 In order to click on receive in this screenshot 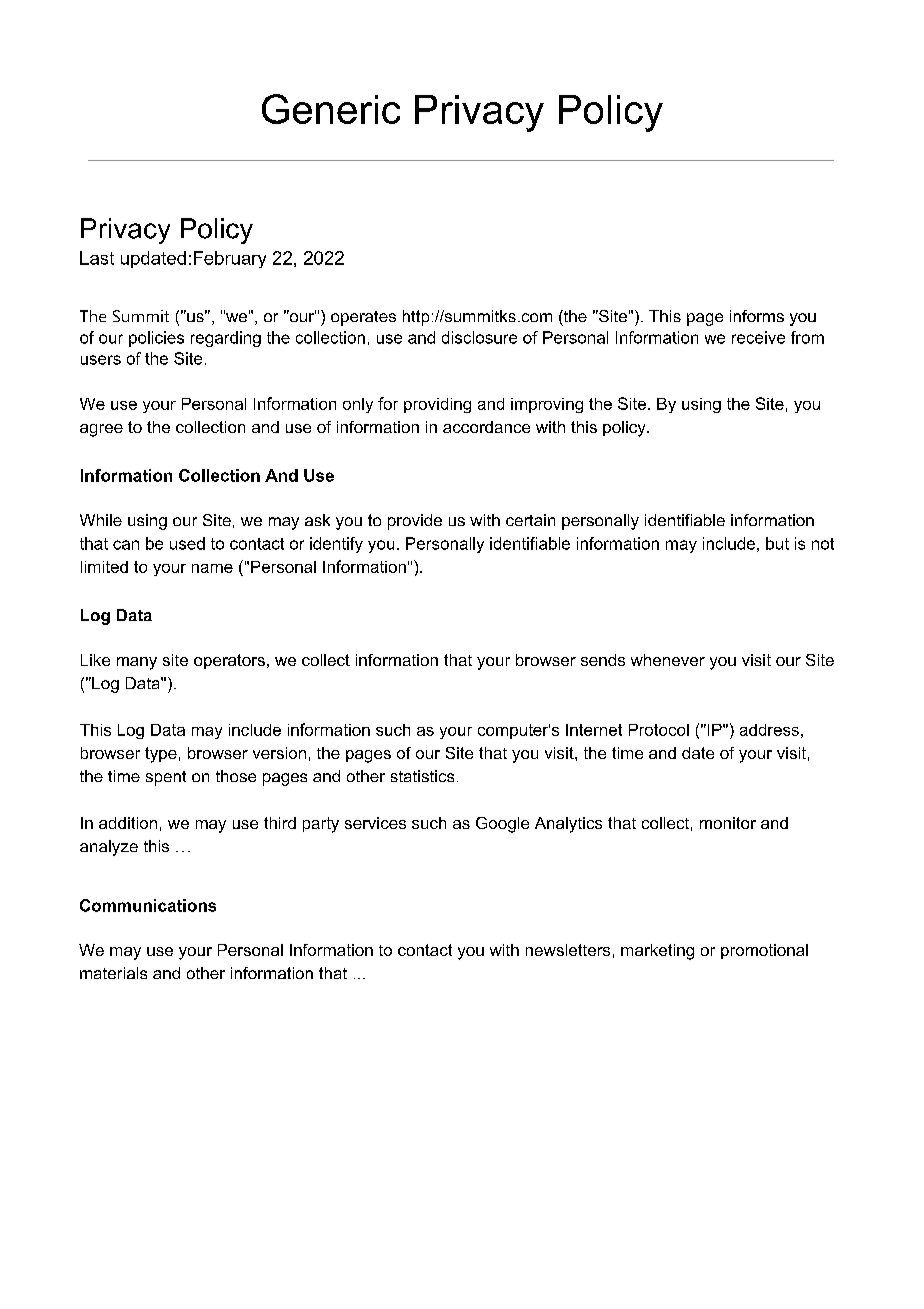, I will do `click(758, 337)`.
